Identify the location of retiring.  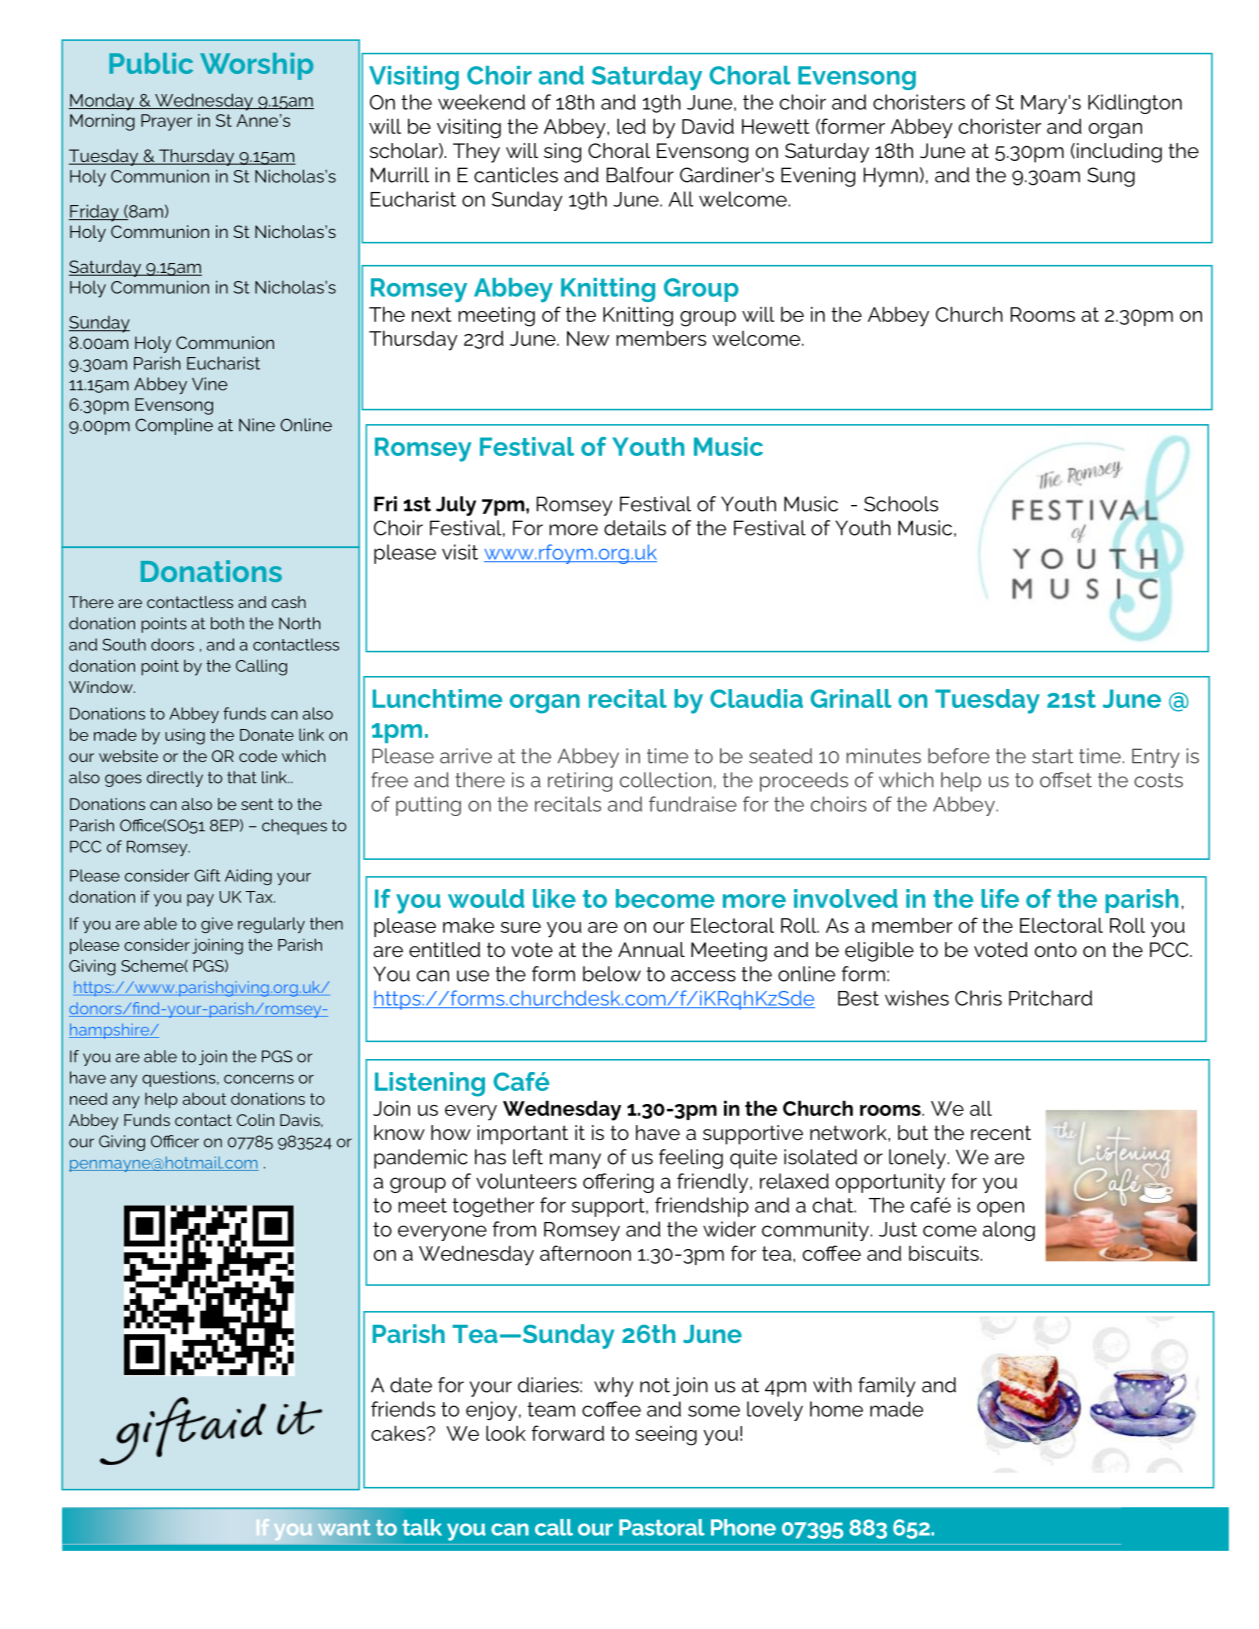
(580, 782).
